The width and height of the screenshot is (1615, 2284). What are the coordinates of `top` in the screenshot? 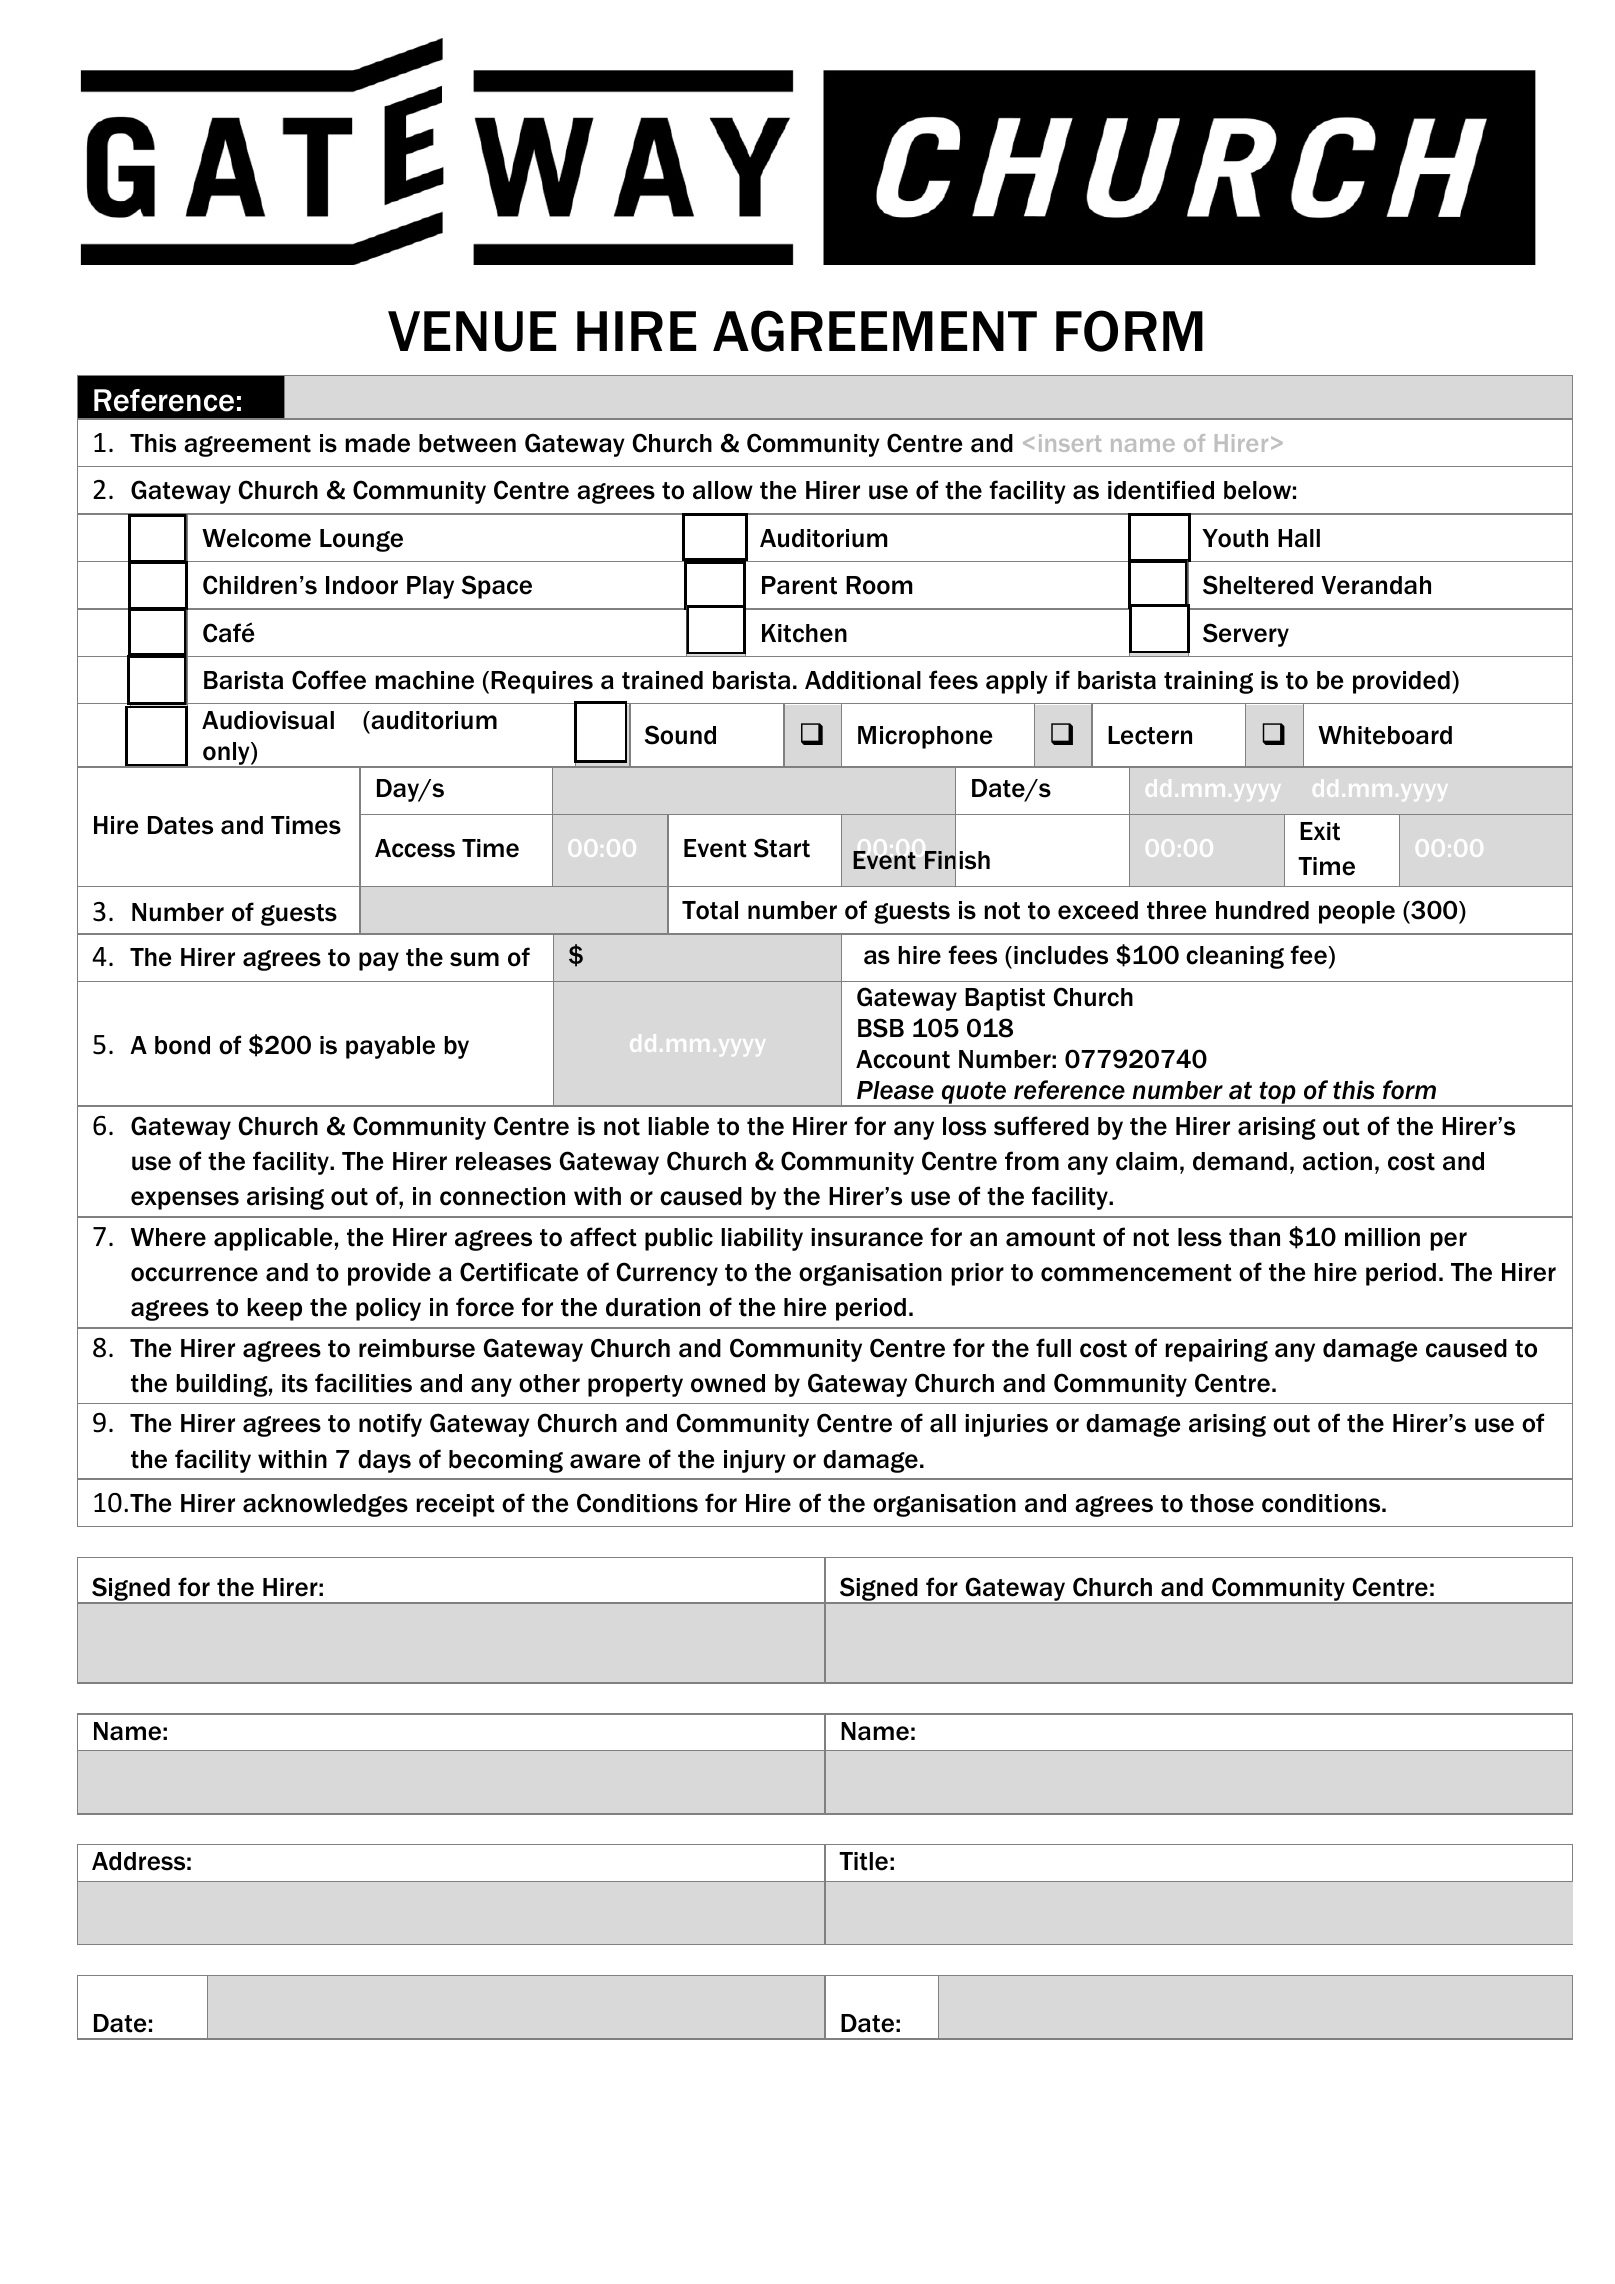 It's located at (1277, 1094).
